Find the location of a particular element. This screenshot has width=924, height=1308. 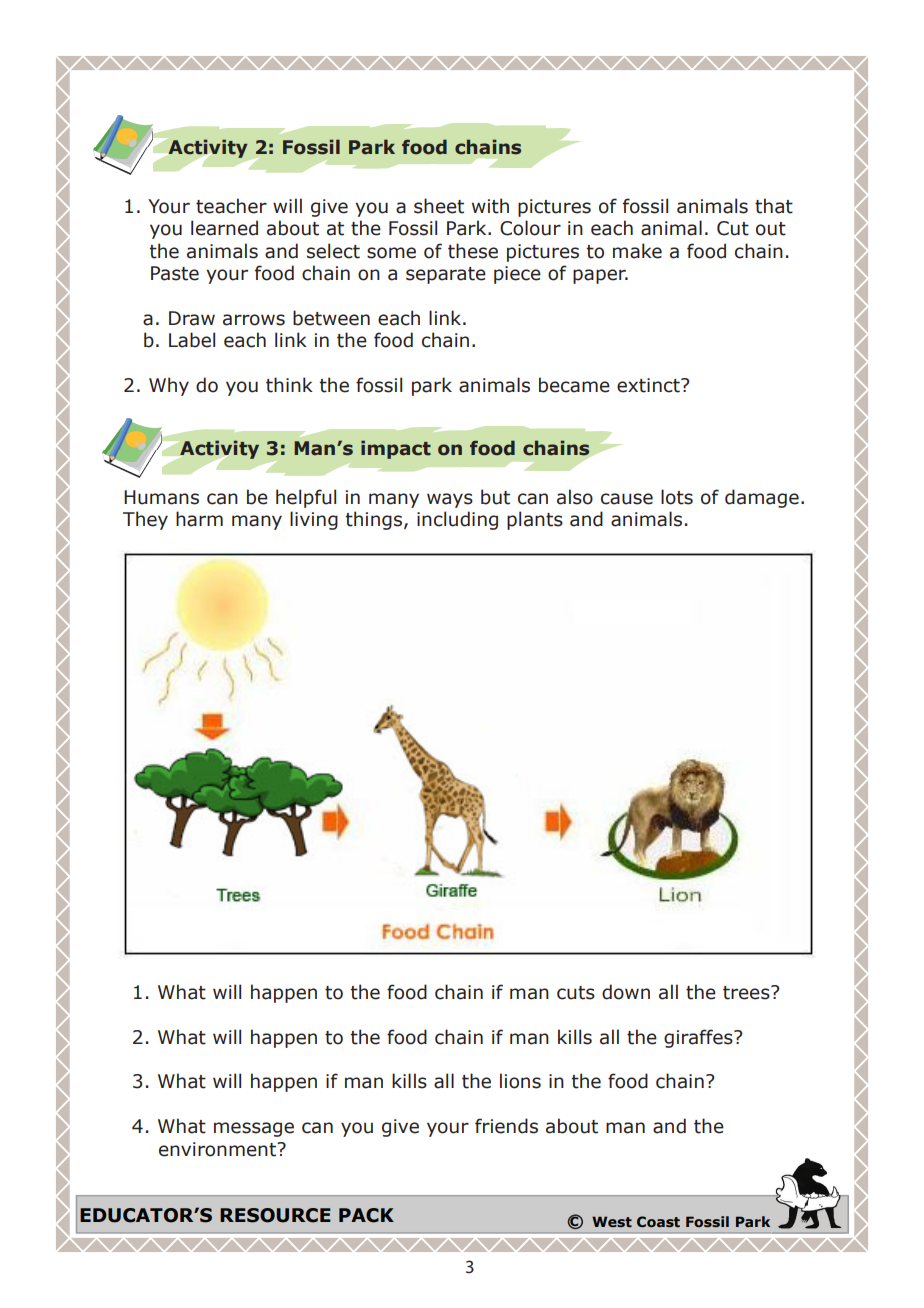

ways is located at coordinates (450, 500).
